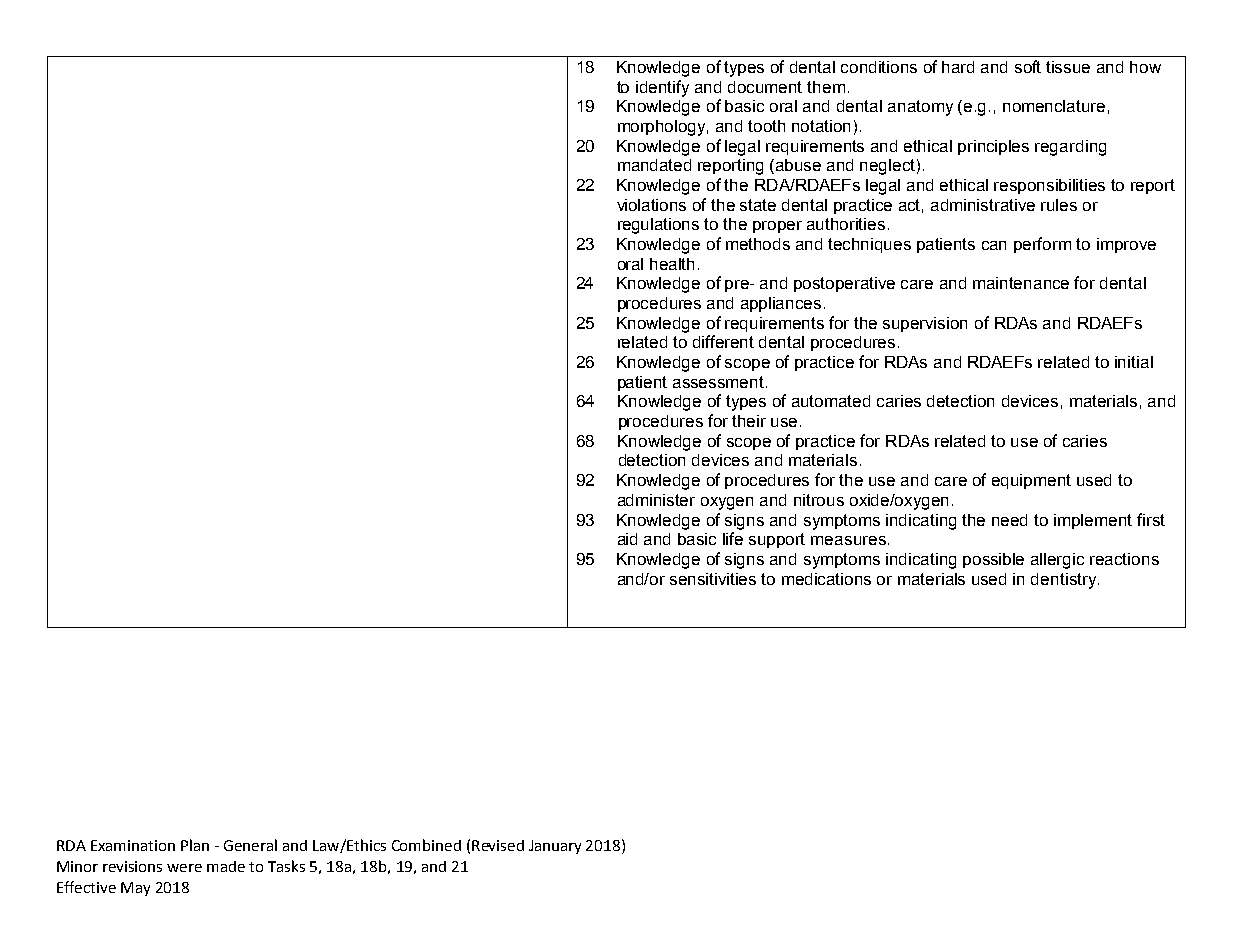 This page has height=952, width=1233. What do you see at coordinates (226, 866) in the page?
I see `made` at bounding box center [226, 866].
